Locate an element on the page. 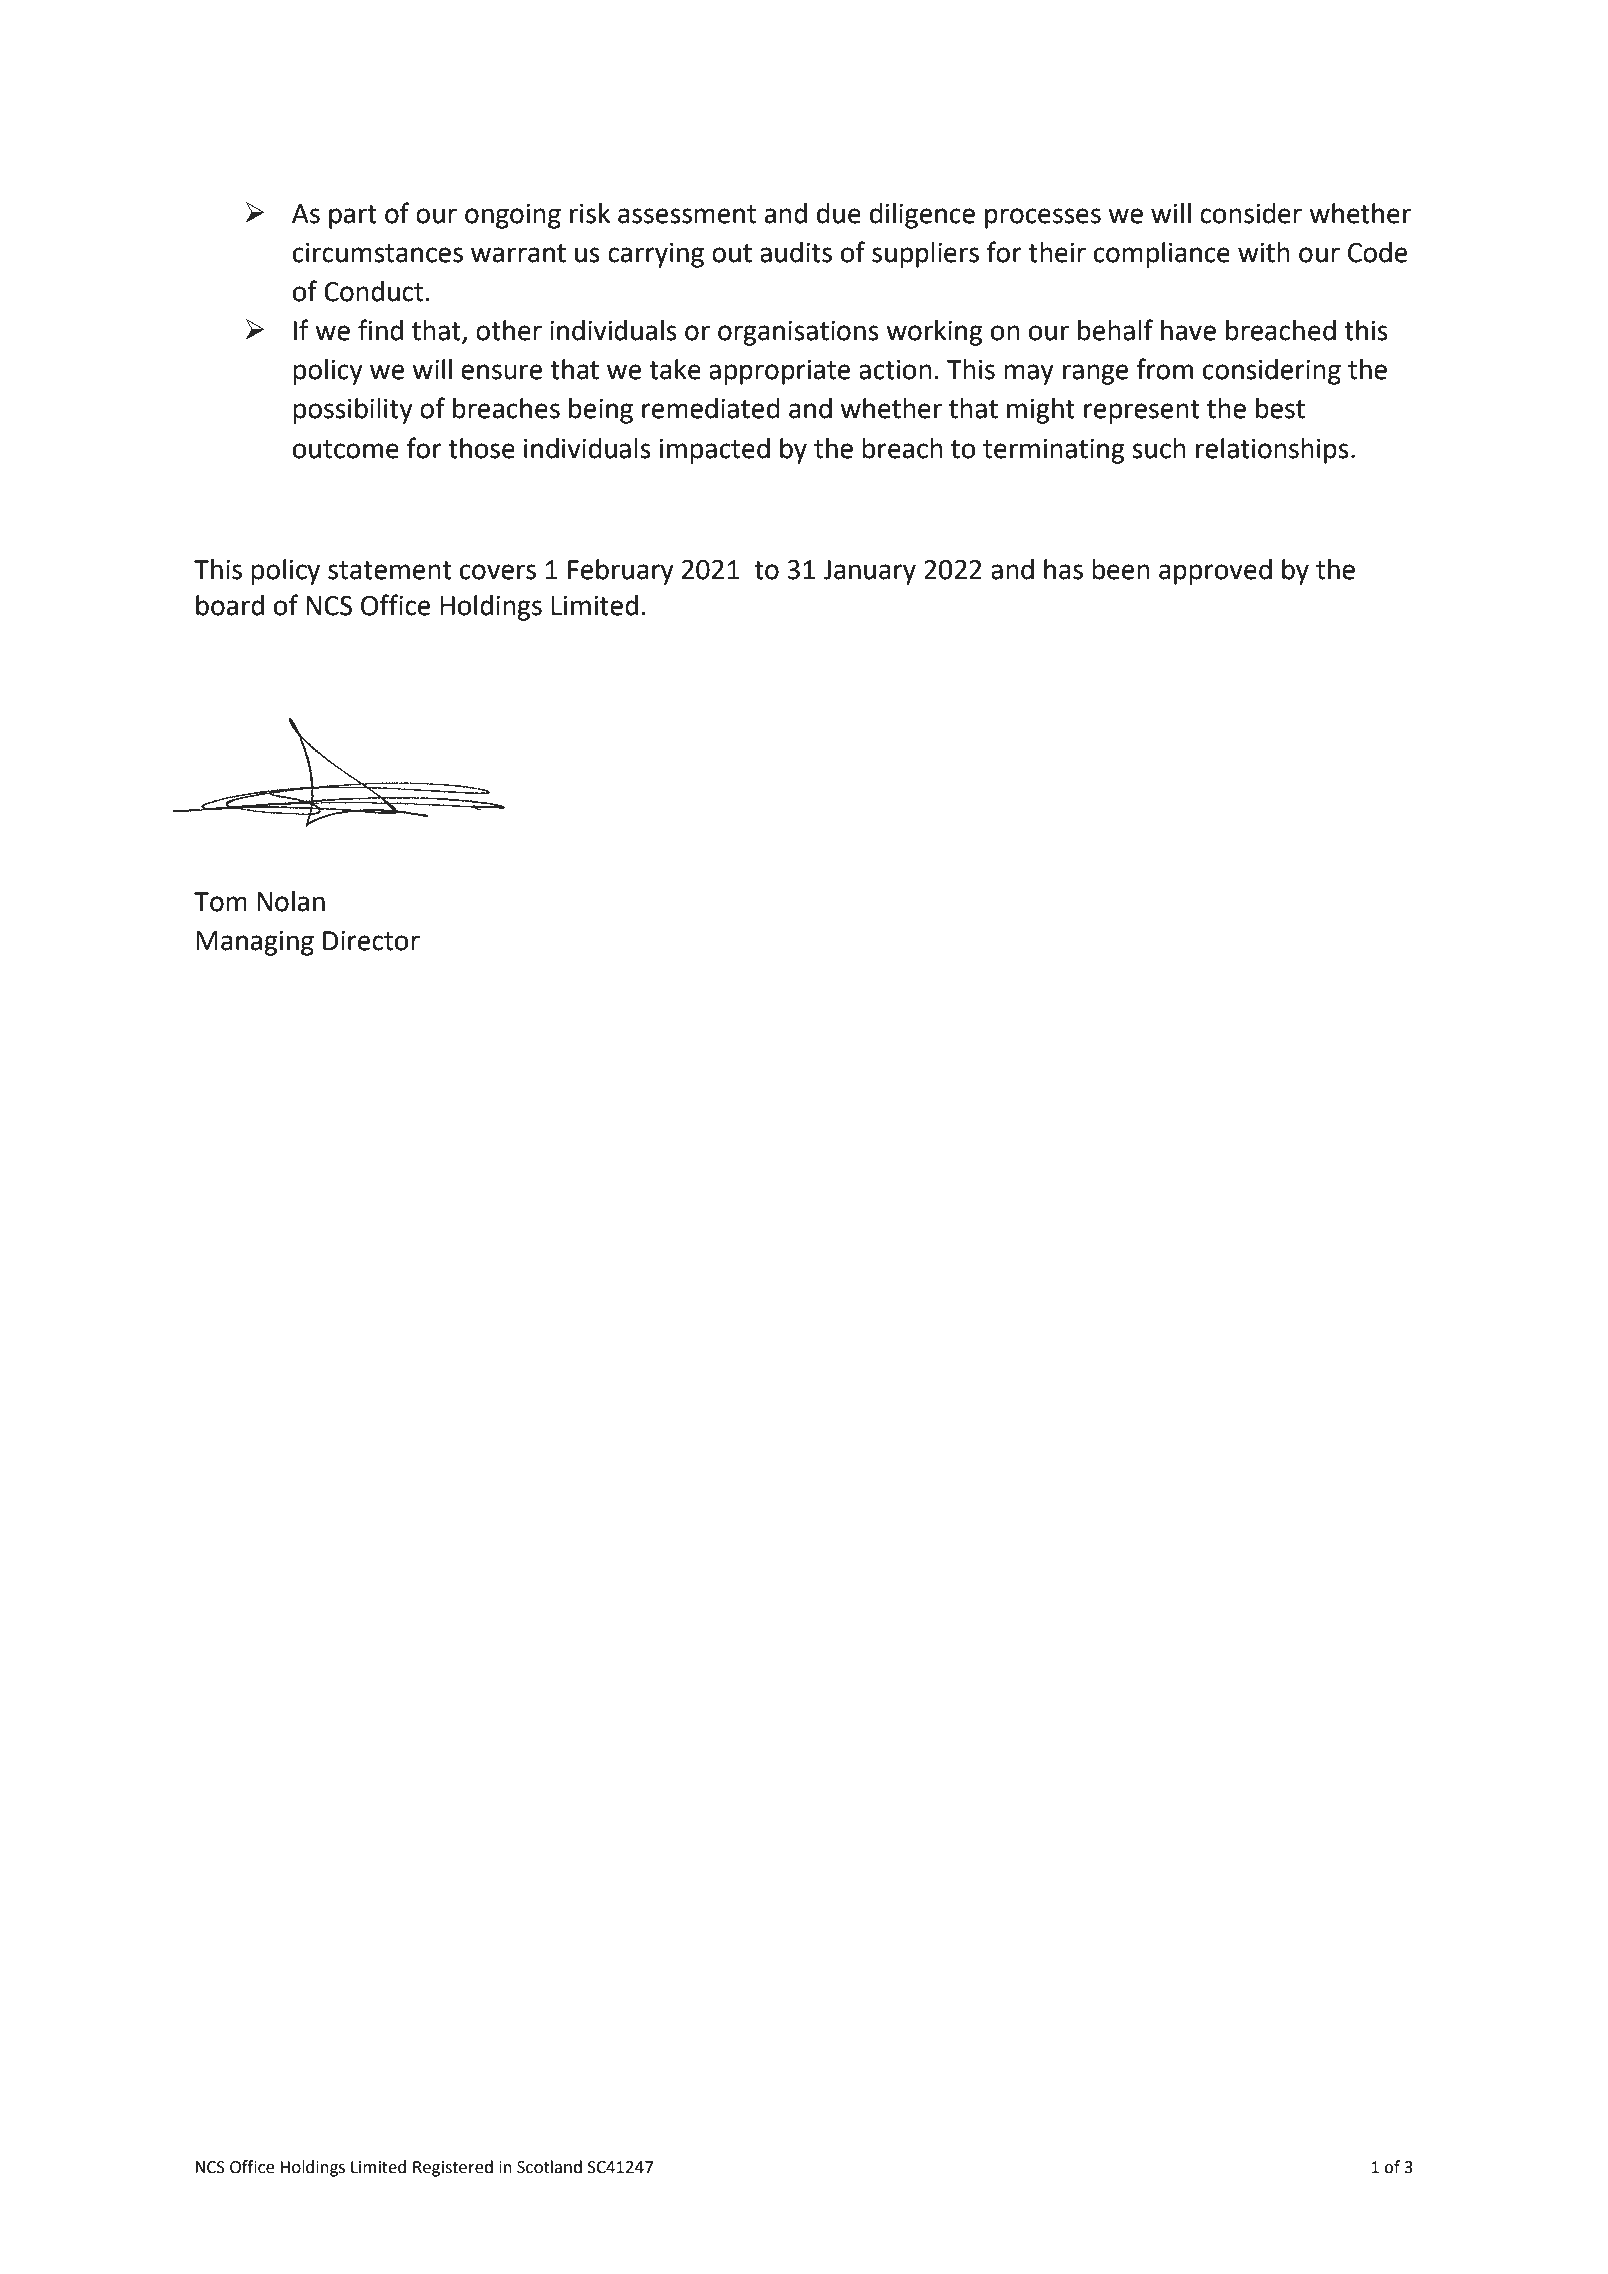 This document has width=1608, height=2274. with is located at coordinates (1264, 252).
